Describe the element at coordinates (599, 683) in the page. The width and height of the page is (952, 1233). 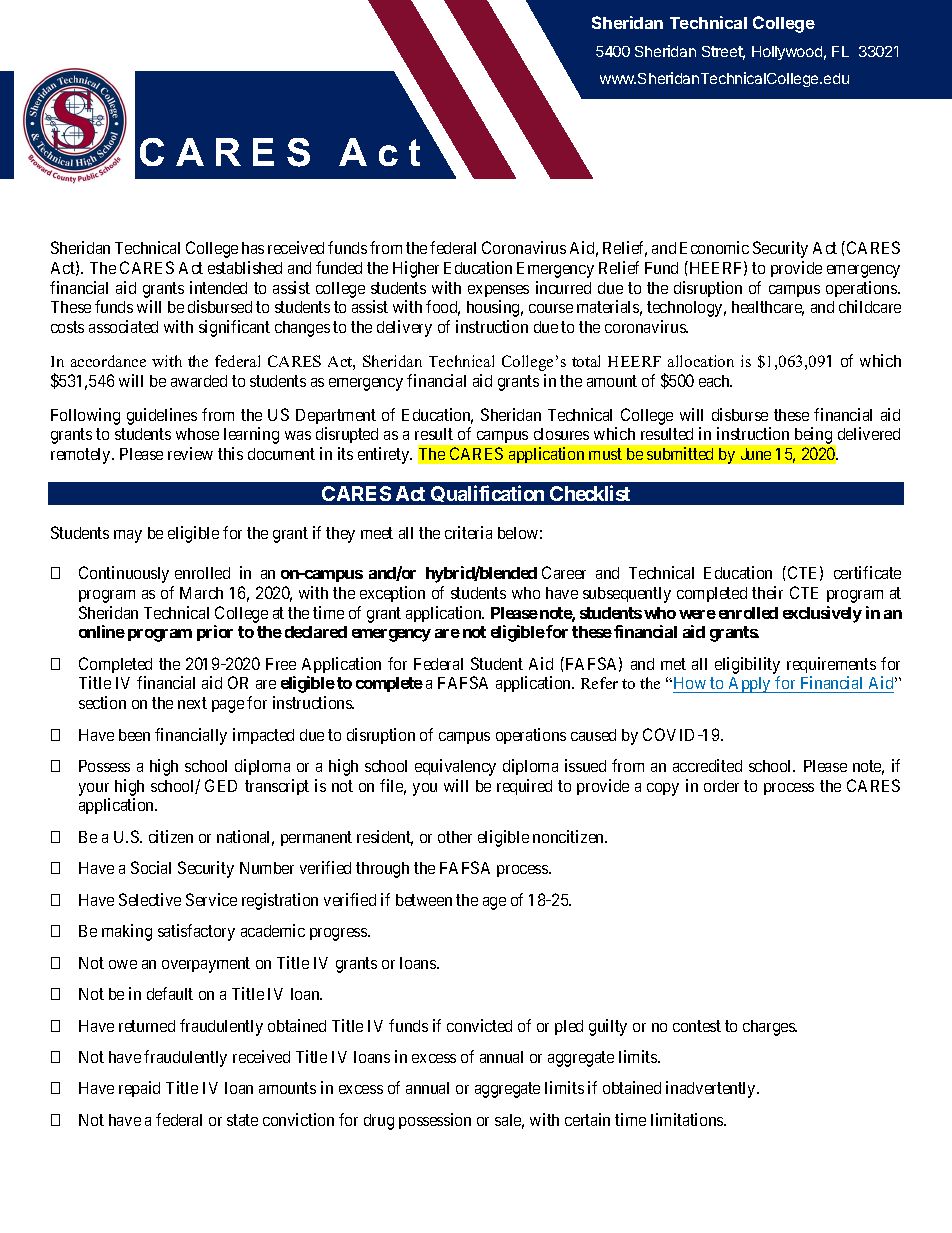
I see `Refer` at that location.
